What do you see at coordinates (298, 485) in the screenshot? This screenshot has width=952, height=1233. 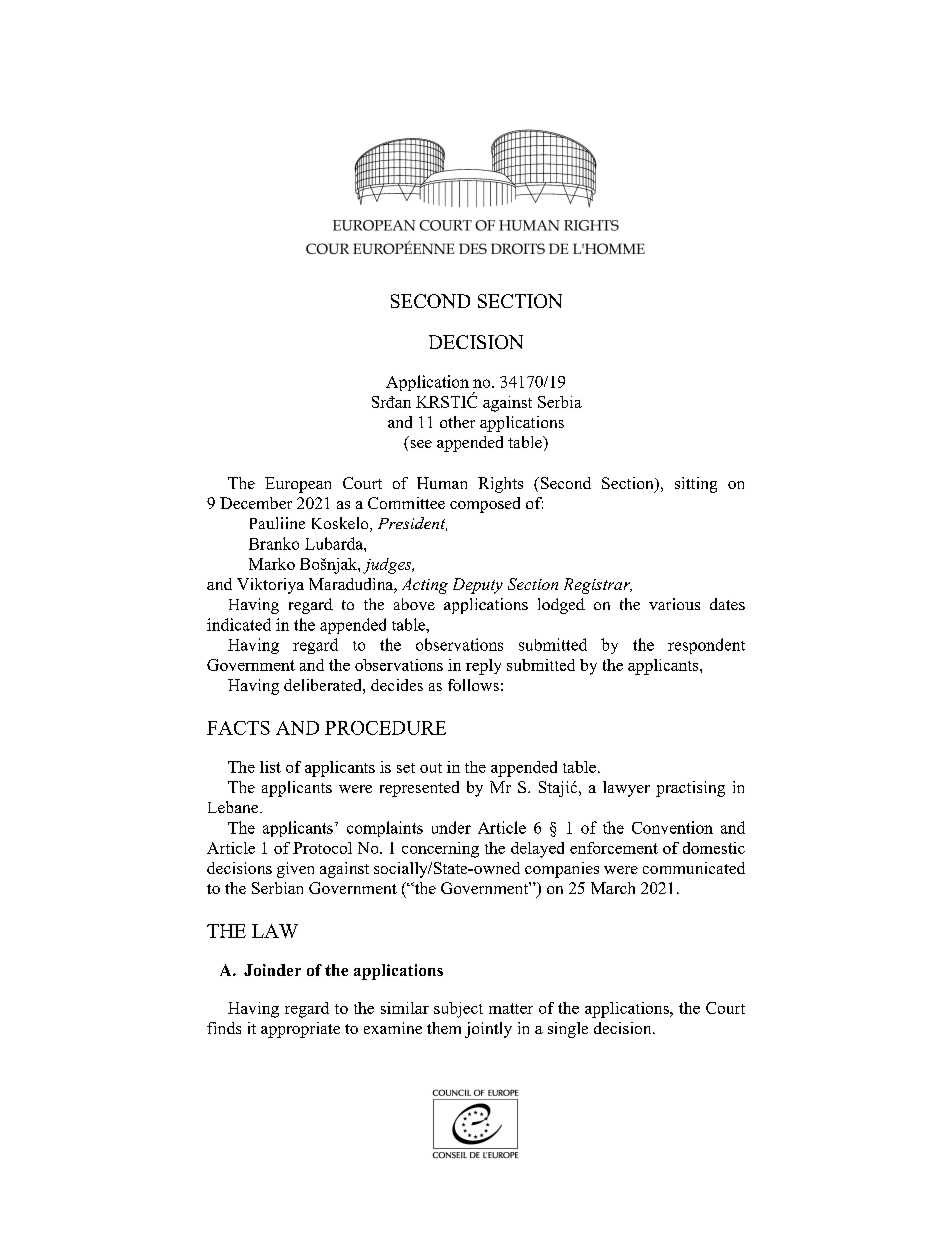 I see `European` at bounding box center [298, 485].
